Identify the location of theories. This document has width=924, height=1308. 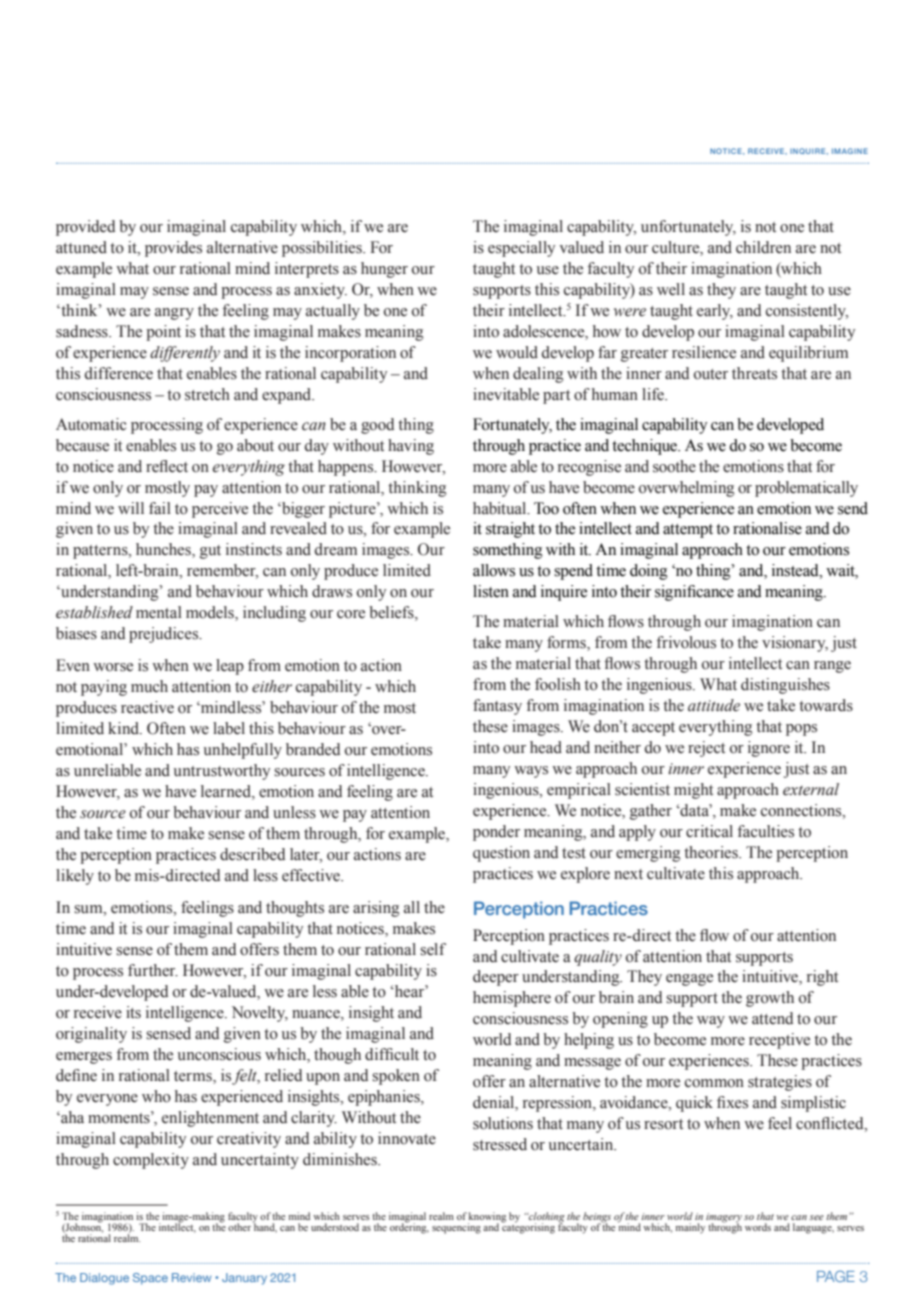
(712, 852).
